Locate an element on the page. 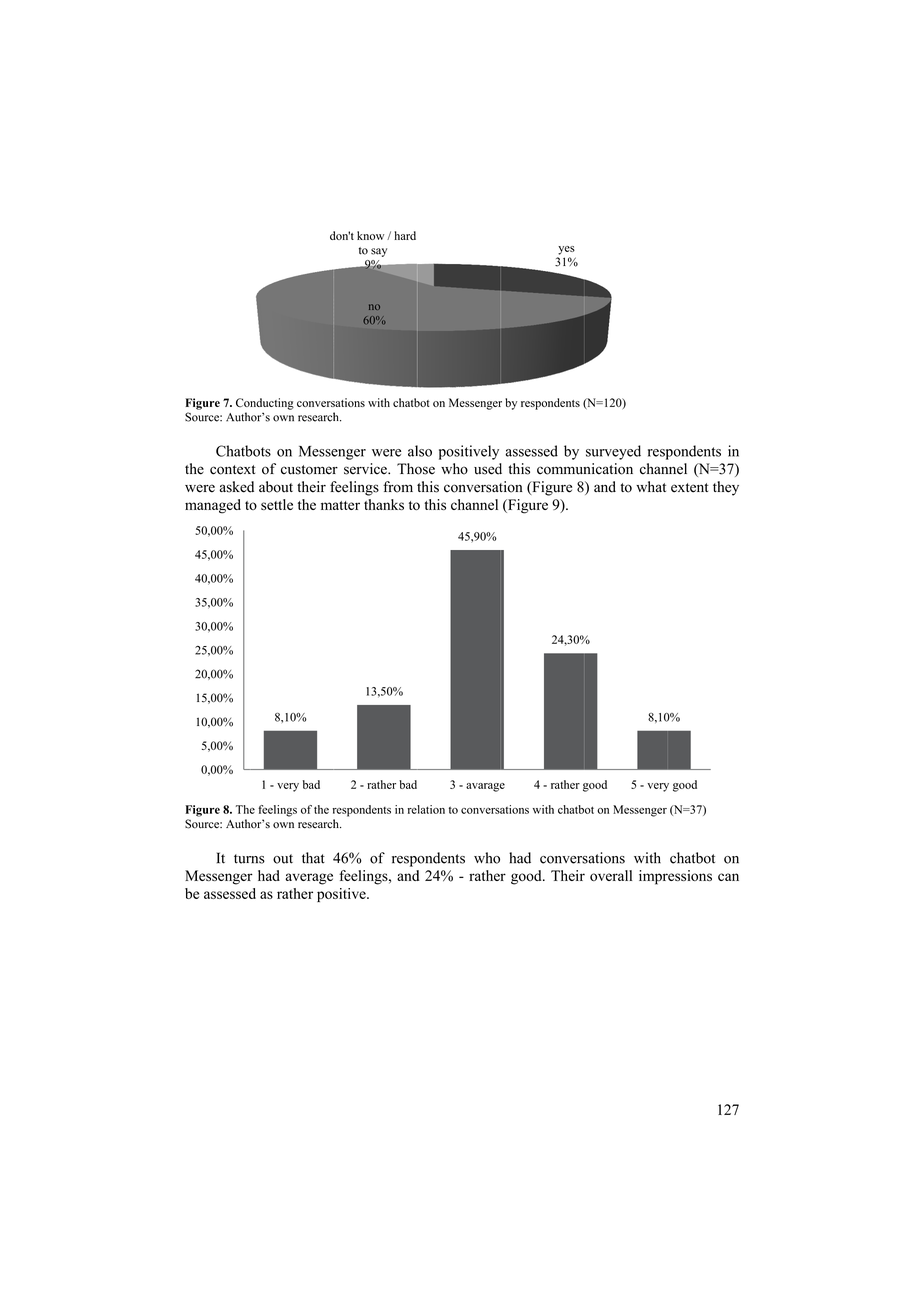  extent is located at coordinates (689, 488).
